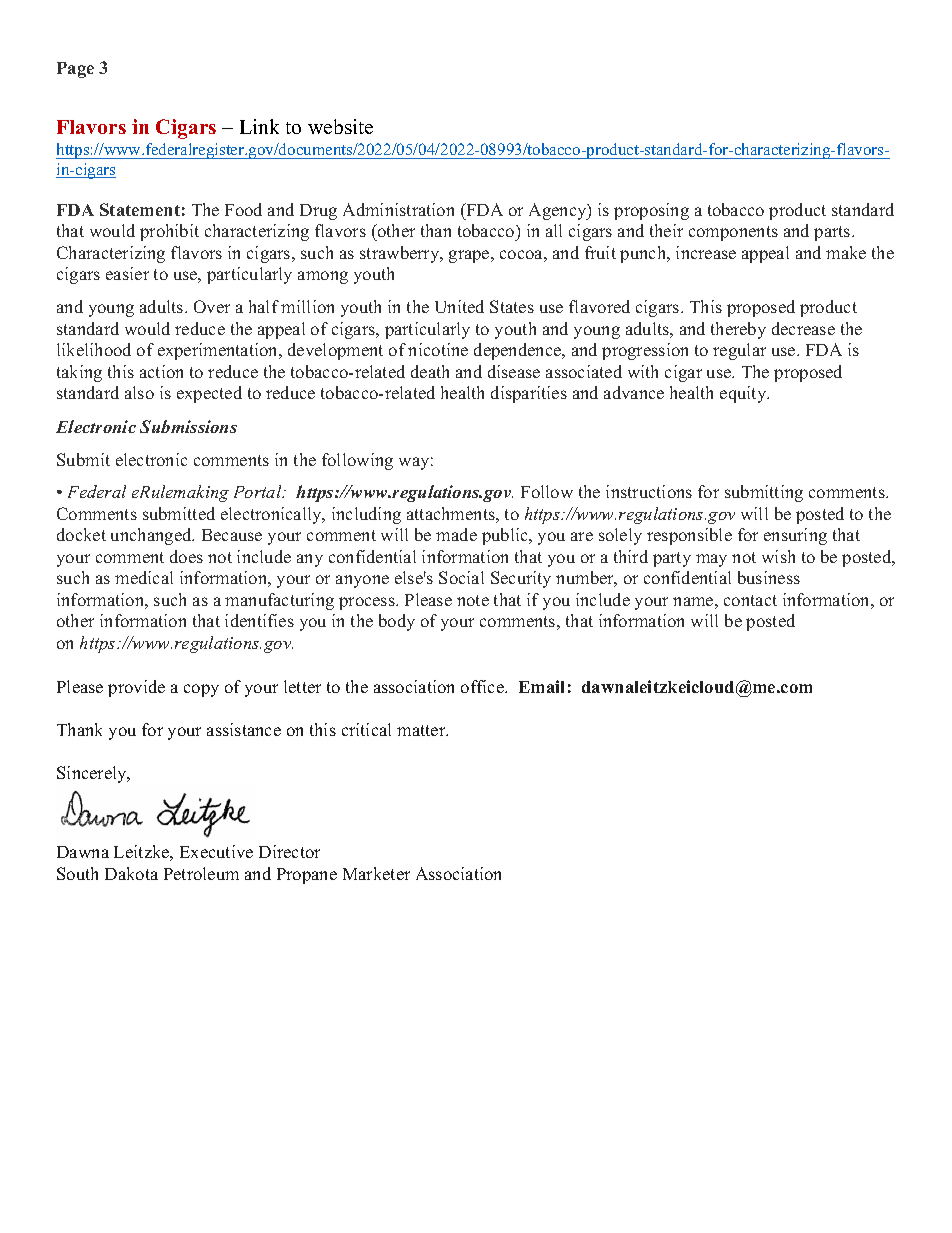 The width and height of the page is (952, 1233). What do you see at coordinates (340, 126) in the page?
I see `website` at bounding box center [340, 126].
